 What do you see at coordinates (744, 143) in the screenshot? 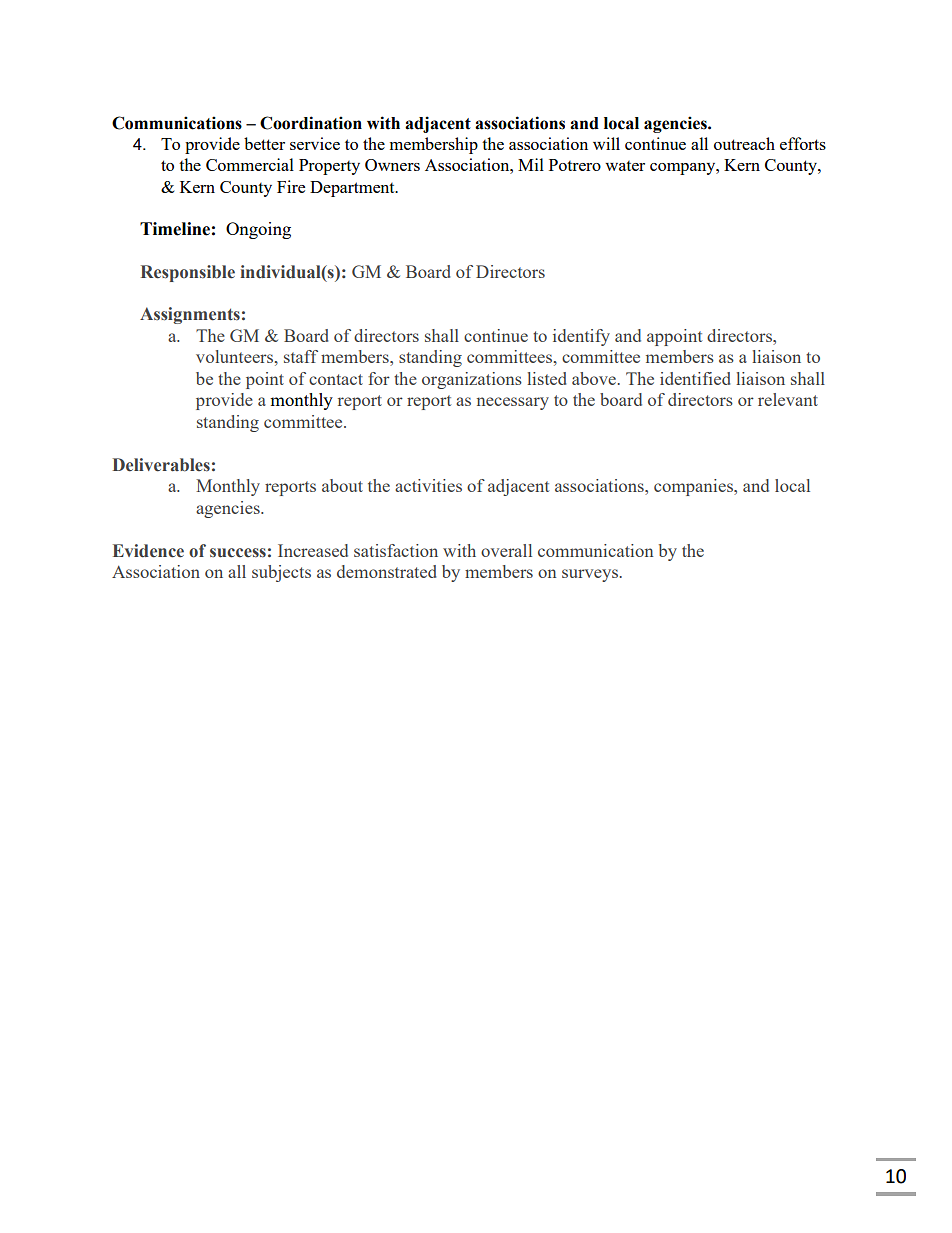
I see `outreach` at bounding box center [744, 143].
